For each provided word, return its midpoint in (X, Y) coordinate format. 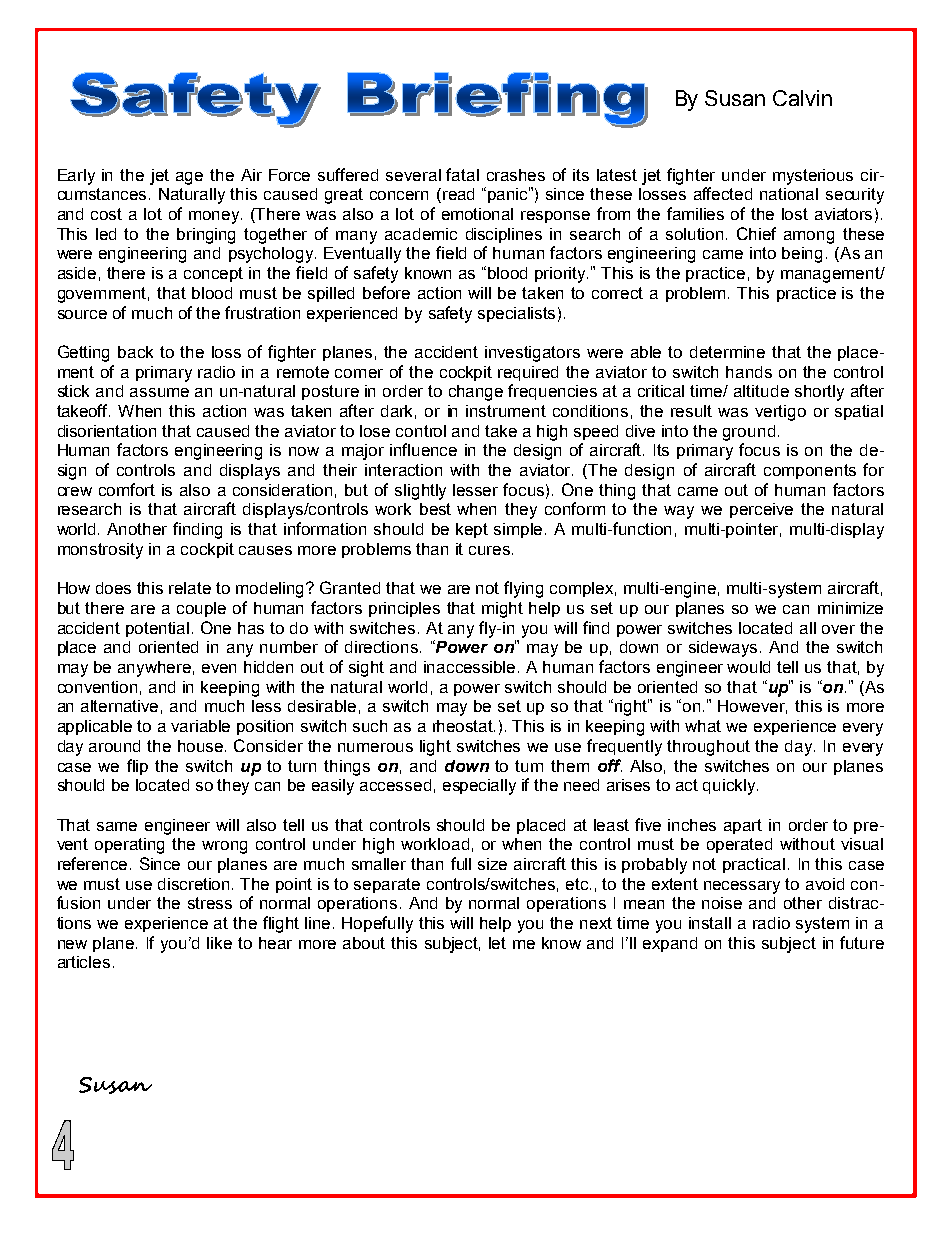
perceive (761, 510)
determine (727, 352)
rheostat (464, 726)
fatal (462, 174)
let (497, 943)
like (219, 943)
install (710, 923)
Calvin (802, 98)
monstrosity (100, 551)
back (135, 352)
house (202, 746)
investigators (532, 354)
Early (76, 177)
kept (472, 530)
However (752, 707)
